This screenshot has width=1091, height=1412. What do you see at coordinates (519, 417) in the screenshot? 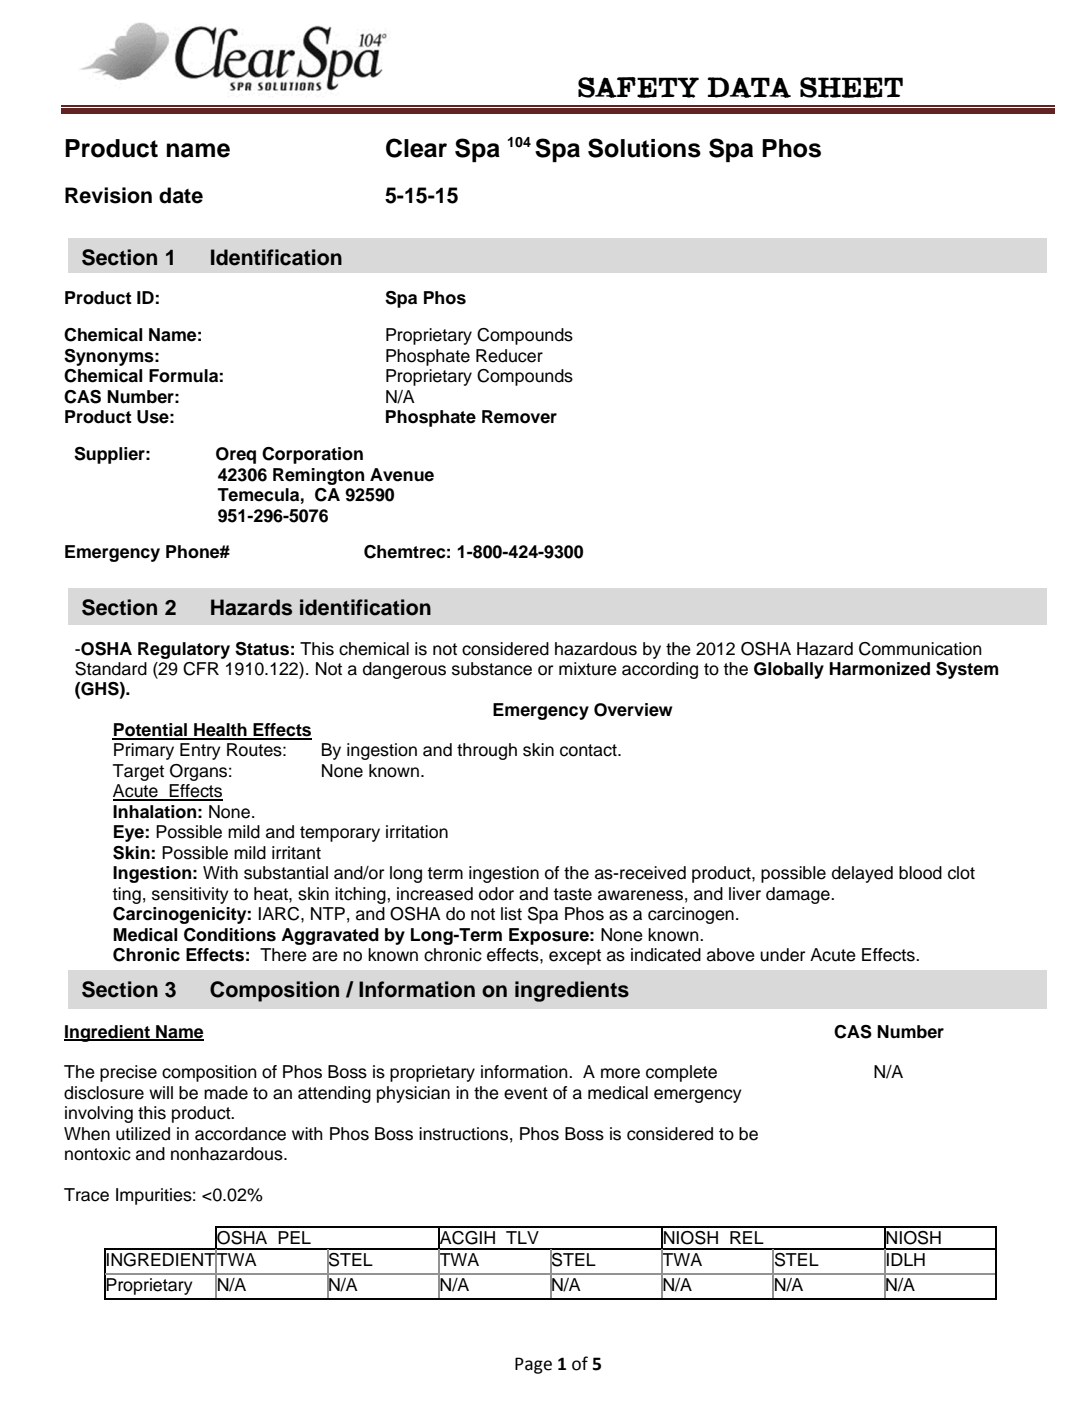
I see `Remover` at bounding box center [519, 417].
